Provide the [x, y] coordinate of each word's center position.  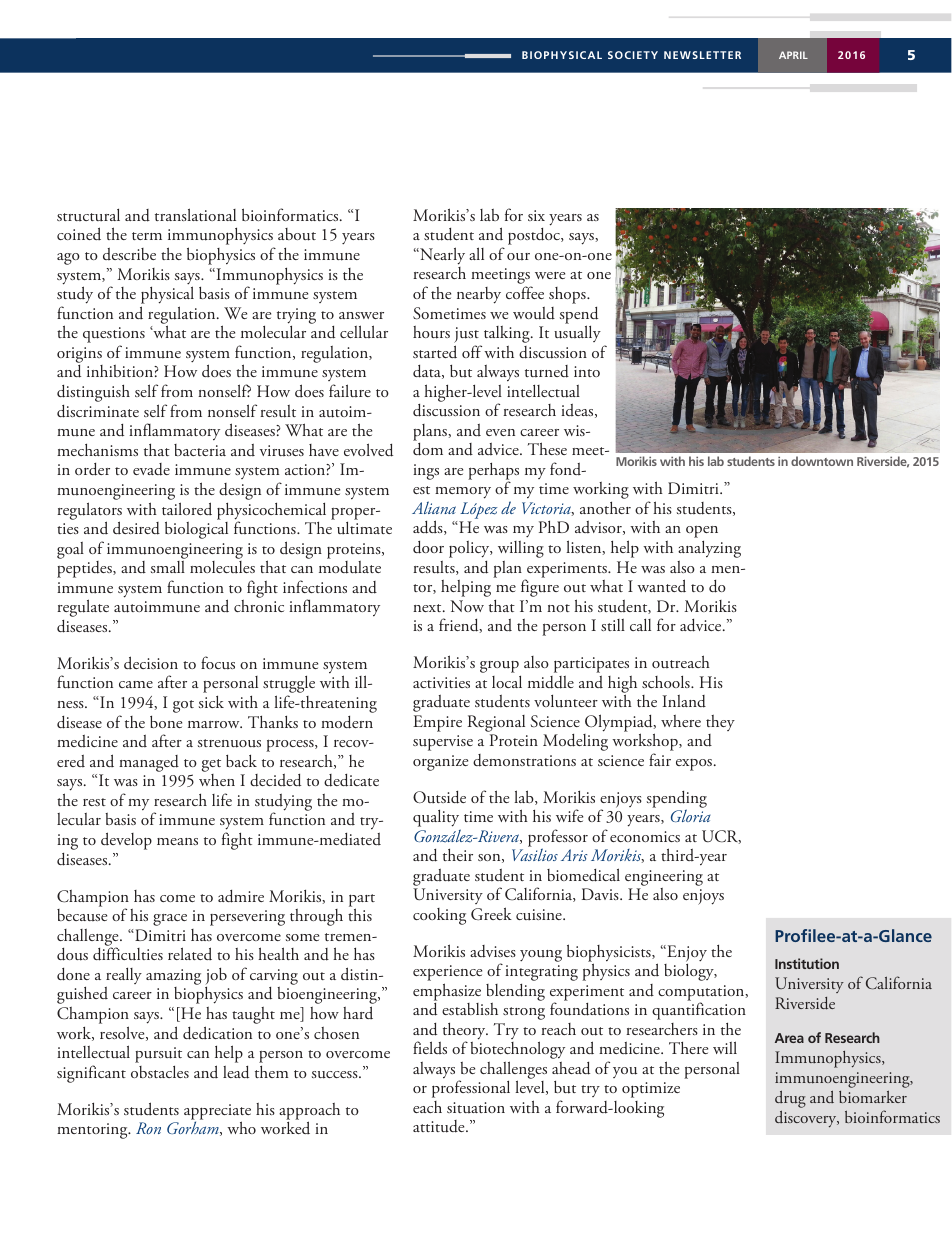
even [500, 432]
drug [790, 1099]
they [720, 723]
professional [471, 1089]
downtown [822, 461]
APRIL [793, 55]
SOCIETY [633, 55]
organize [440, 763]
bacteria [200, 450]
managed [149, 763]
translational [195, 214]
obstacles [160, 1071]
